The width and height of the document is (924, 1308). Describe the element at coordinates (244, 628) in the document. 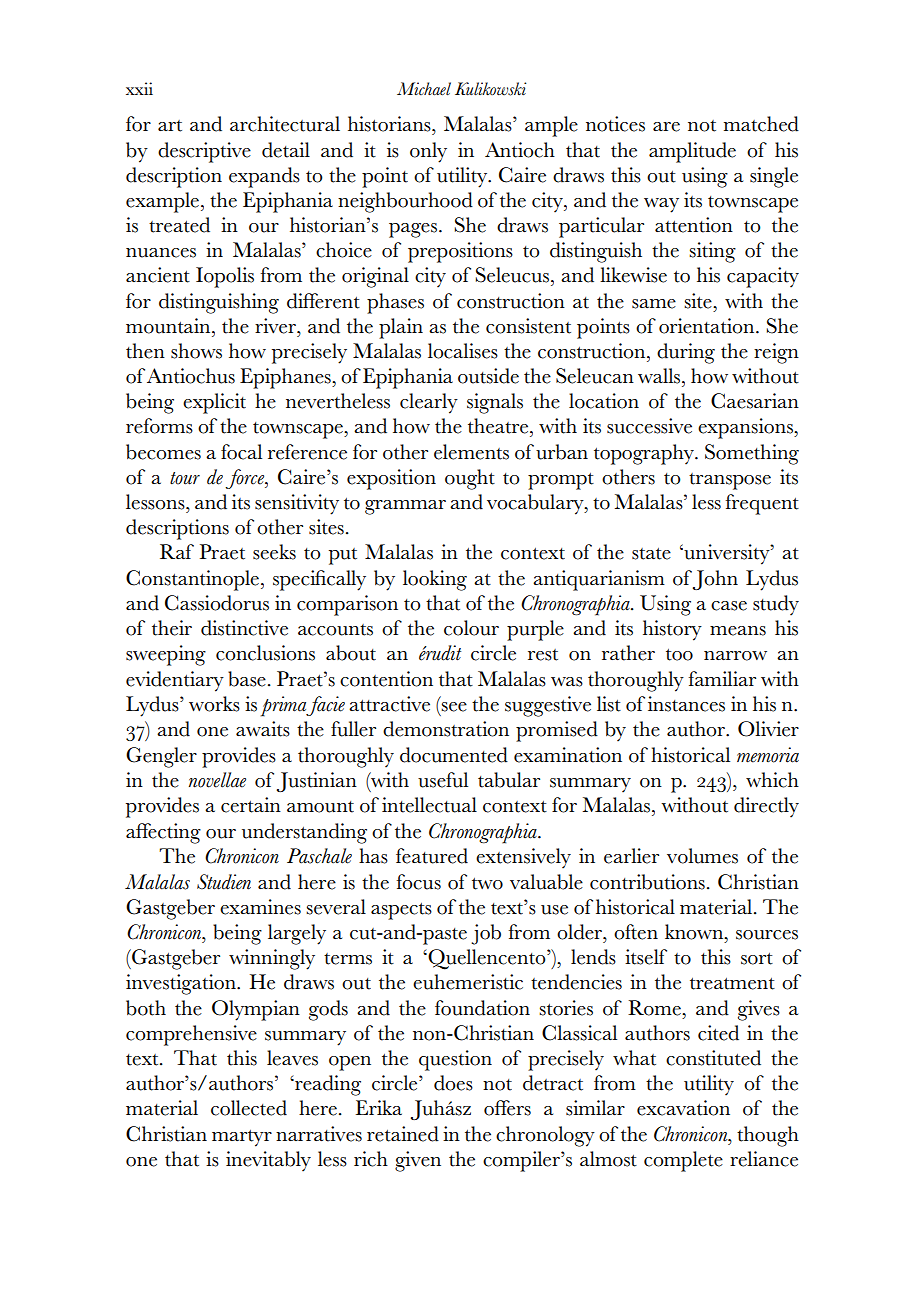

I see `distinctive` at that location.
